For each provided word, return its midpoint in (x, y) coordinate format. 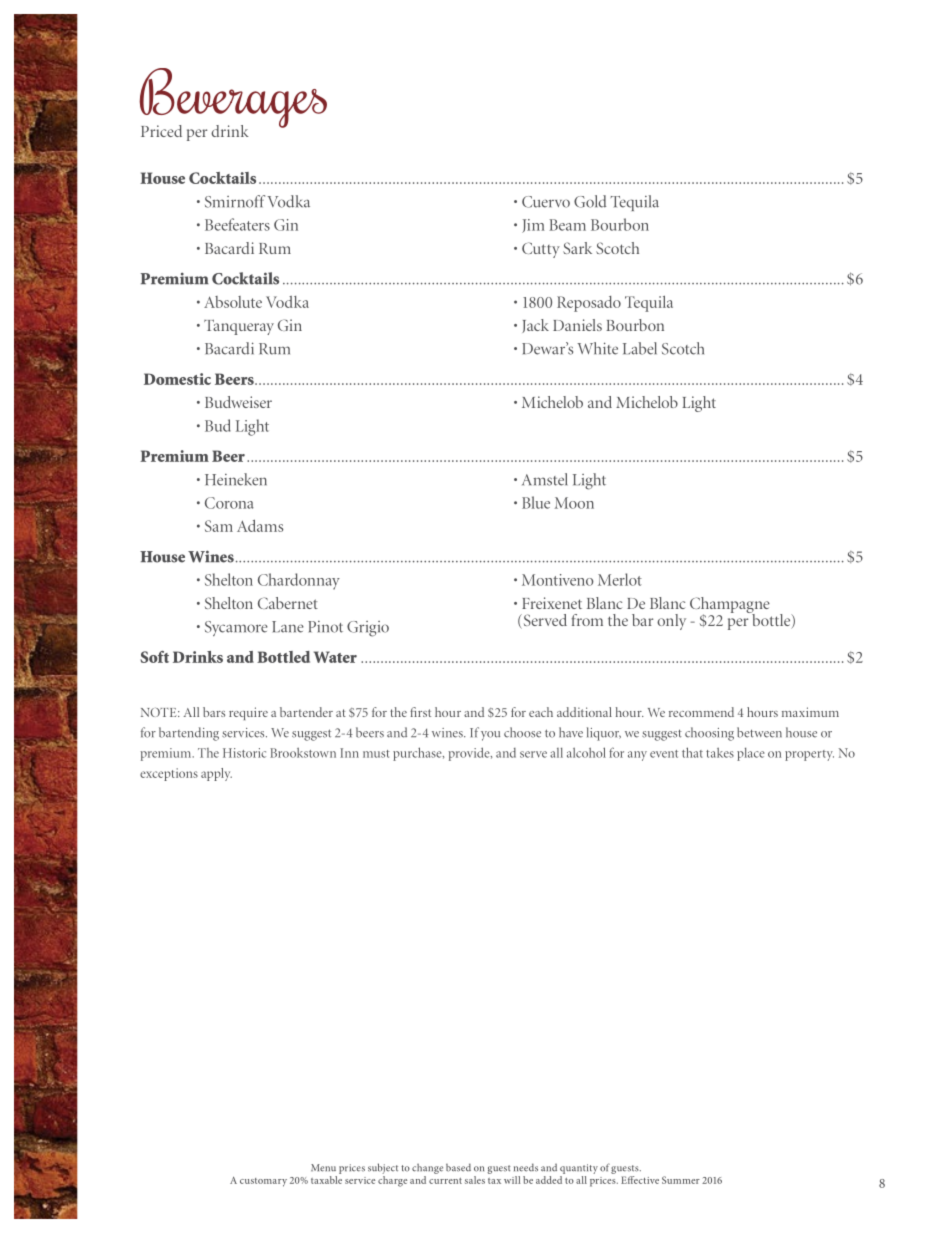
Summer (681, 1180)
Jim (533, 226)
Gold (590, 201)
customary (263, 1182)
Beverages (233, 99)
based (458, 1167)
